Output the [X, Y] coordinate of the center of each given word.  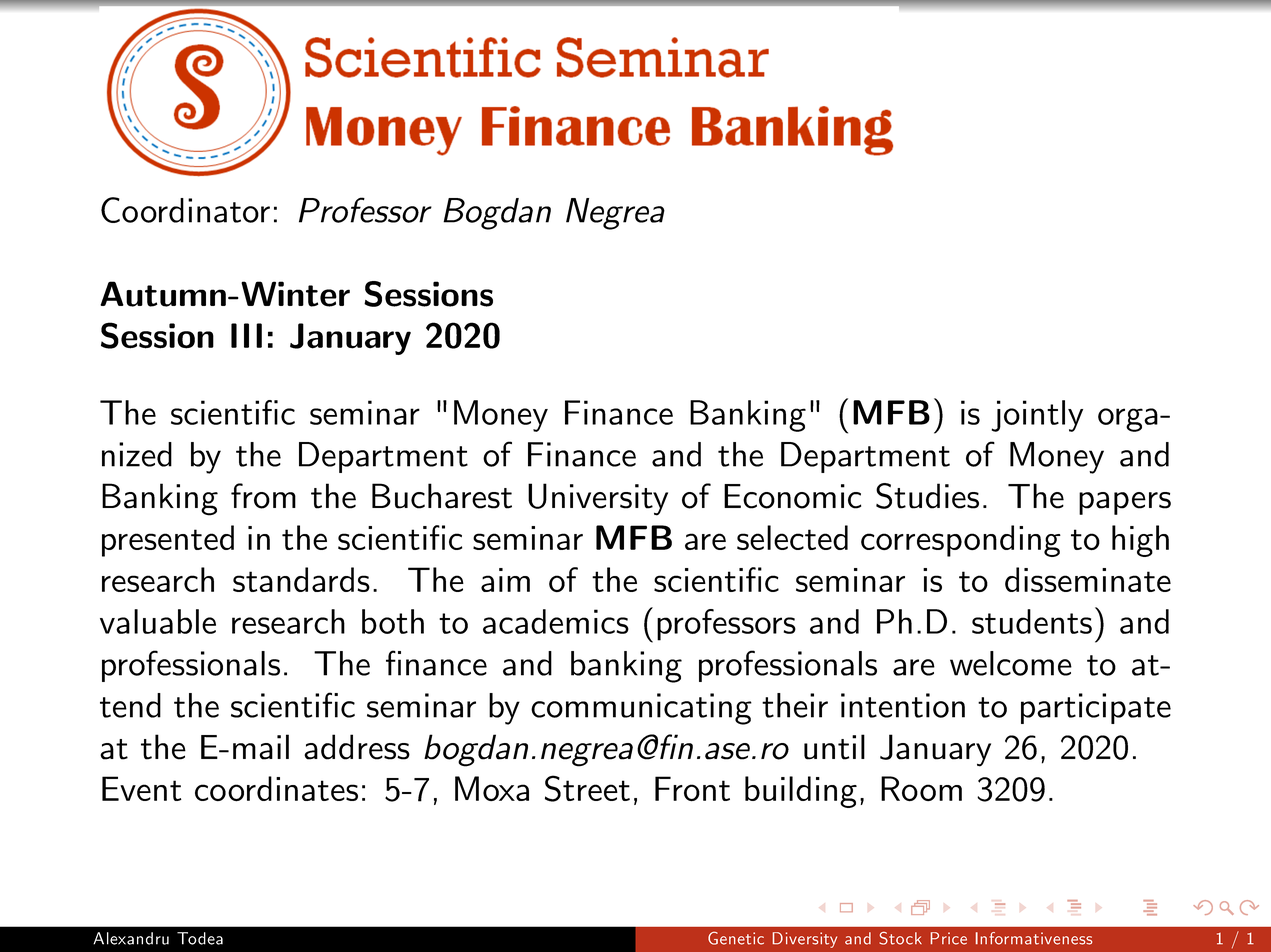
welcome [1011, 663]
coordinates [276, 788]
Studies [927, 496]
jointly [1037, 416]
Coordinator [185, 210]
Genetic [736, 938]
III [246, 335]
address [357, 747]
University [598, 499]
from [263, 496]
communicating [641, 709]
